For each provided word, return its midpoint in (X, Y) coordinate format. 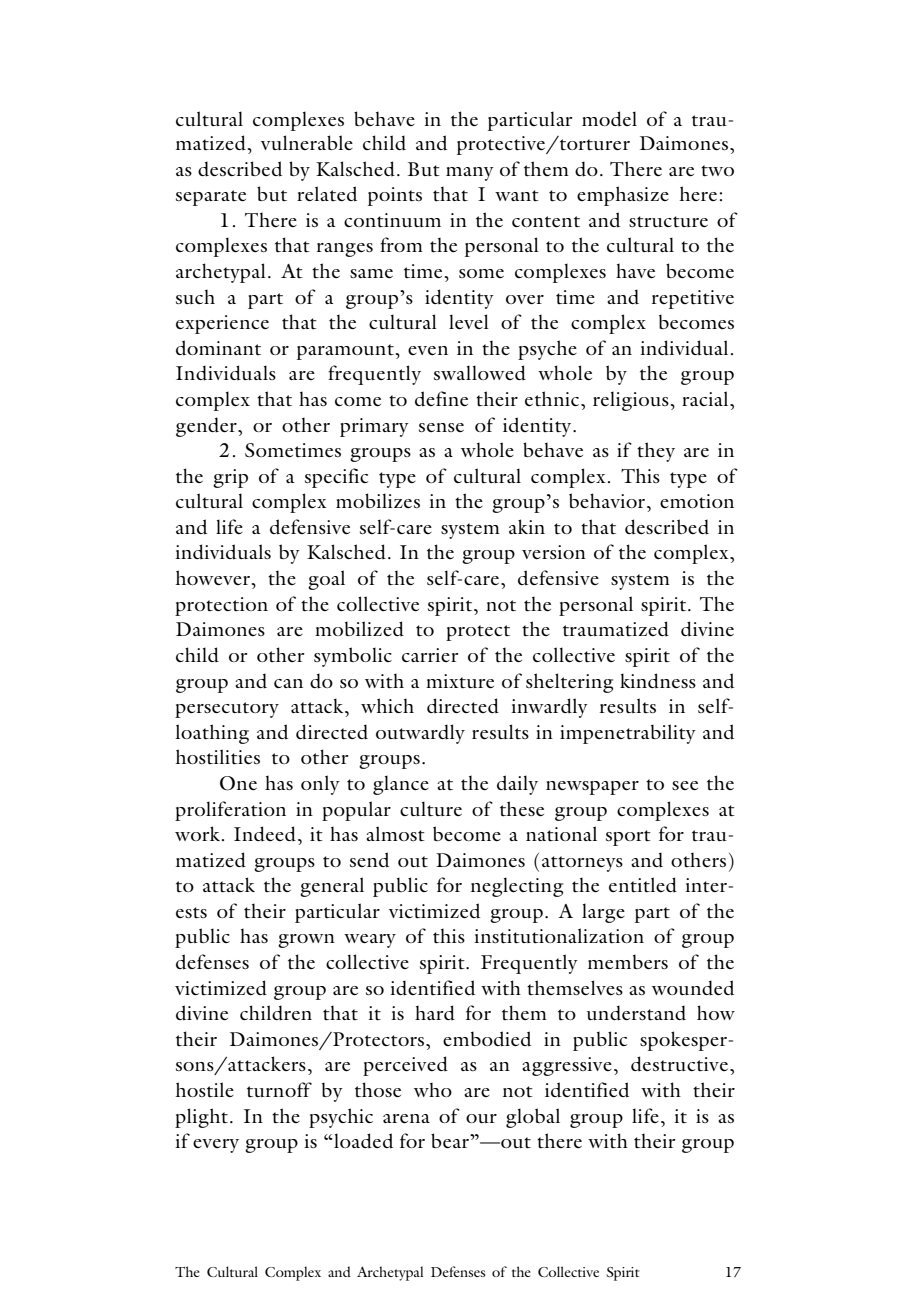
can (288, 683)
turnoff (279, 1089)
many (470, 174)
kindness (658, 680)
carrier (430, 655)
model (609, 118)
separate (211, 198)
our (481, 1118)
